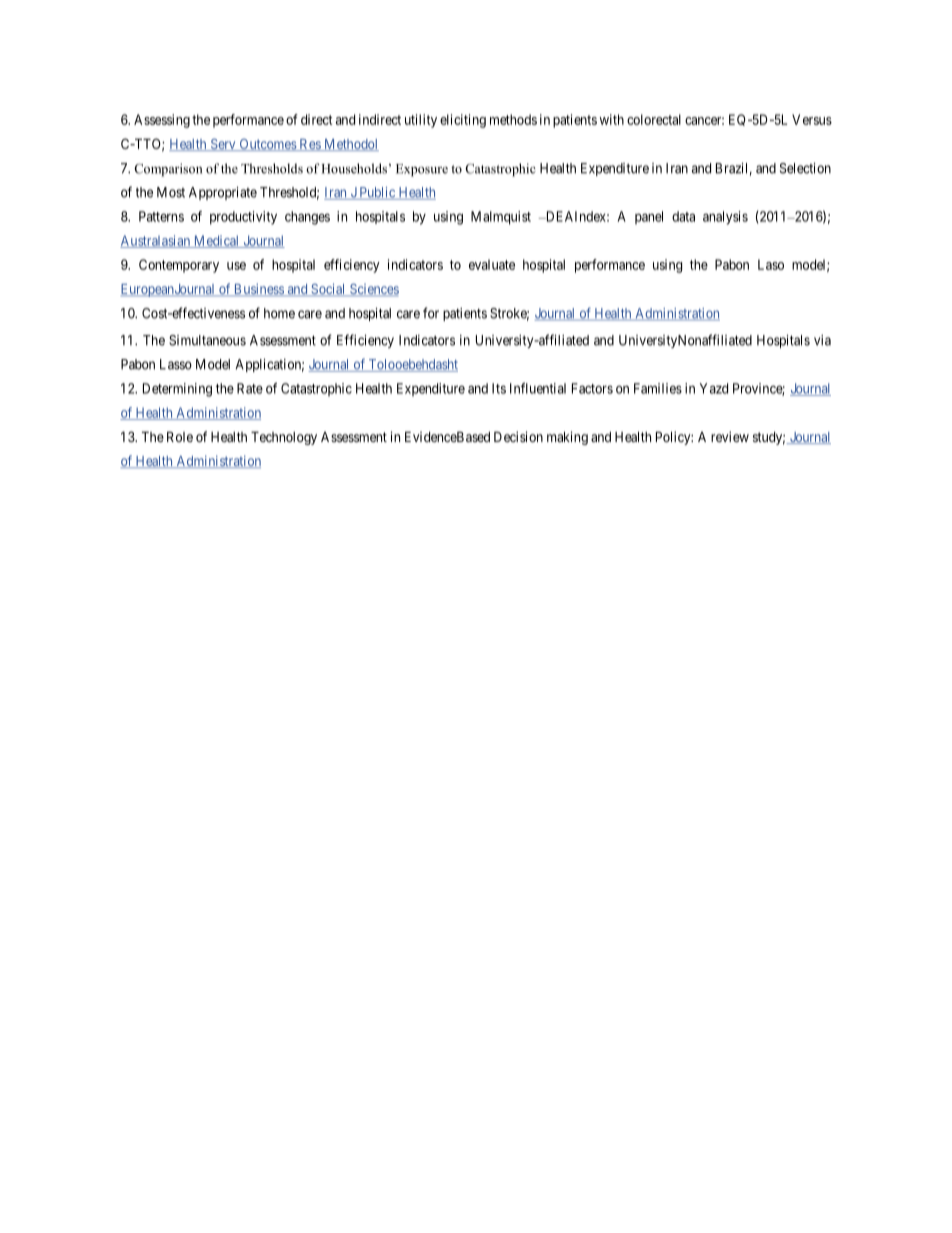 This page has height=1233, width=952. Describe the element at coordinates (284, 438) in the page. I see `Technology` at that location.
